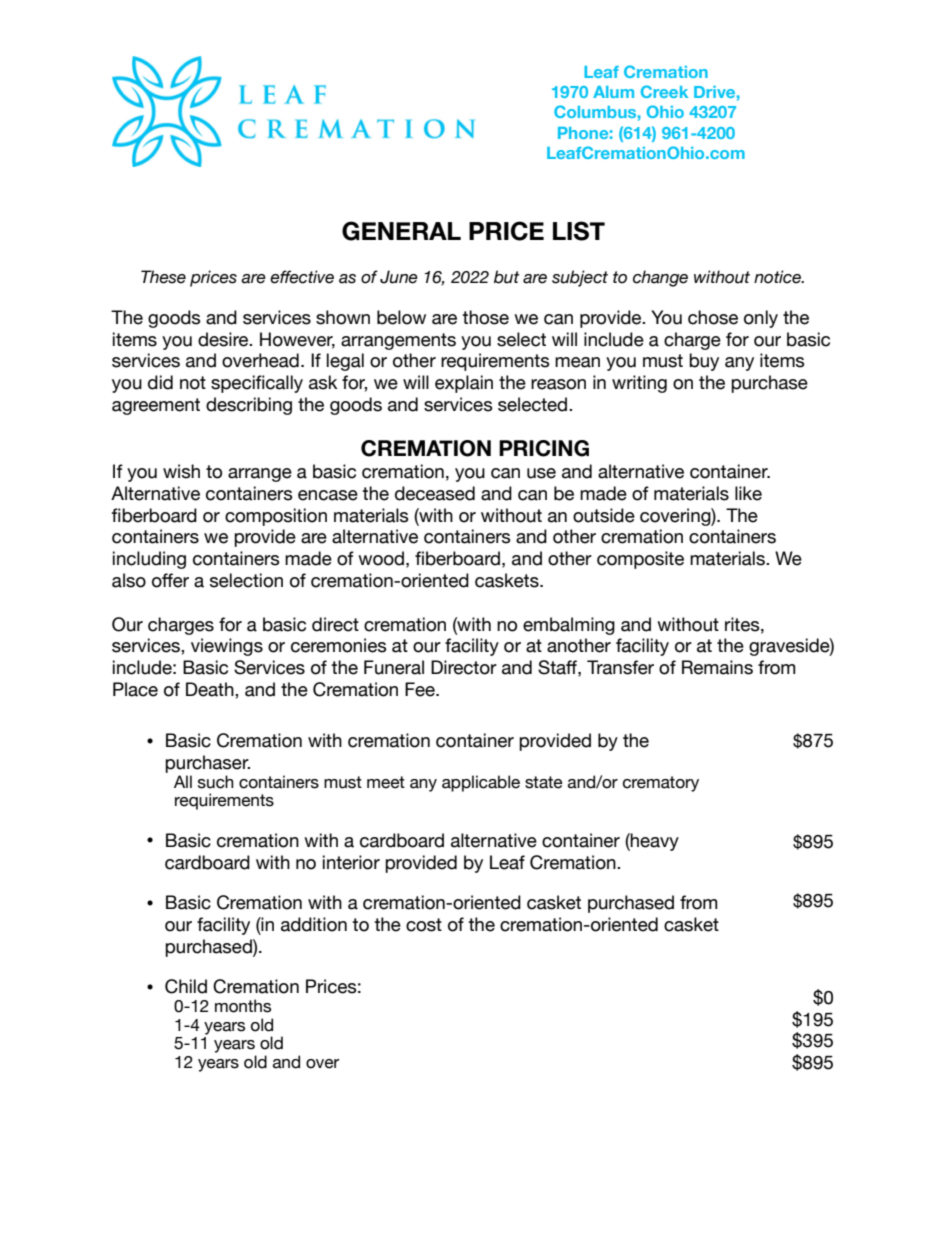 The height and width of the image is (1233, 952). What do you see at coordinates (186, 986) in the image?
I see `Child` at bounding box center [186, 986].
